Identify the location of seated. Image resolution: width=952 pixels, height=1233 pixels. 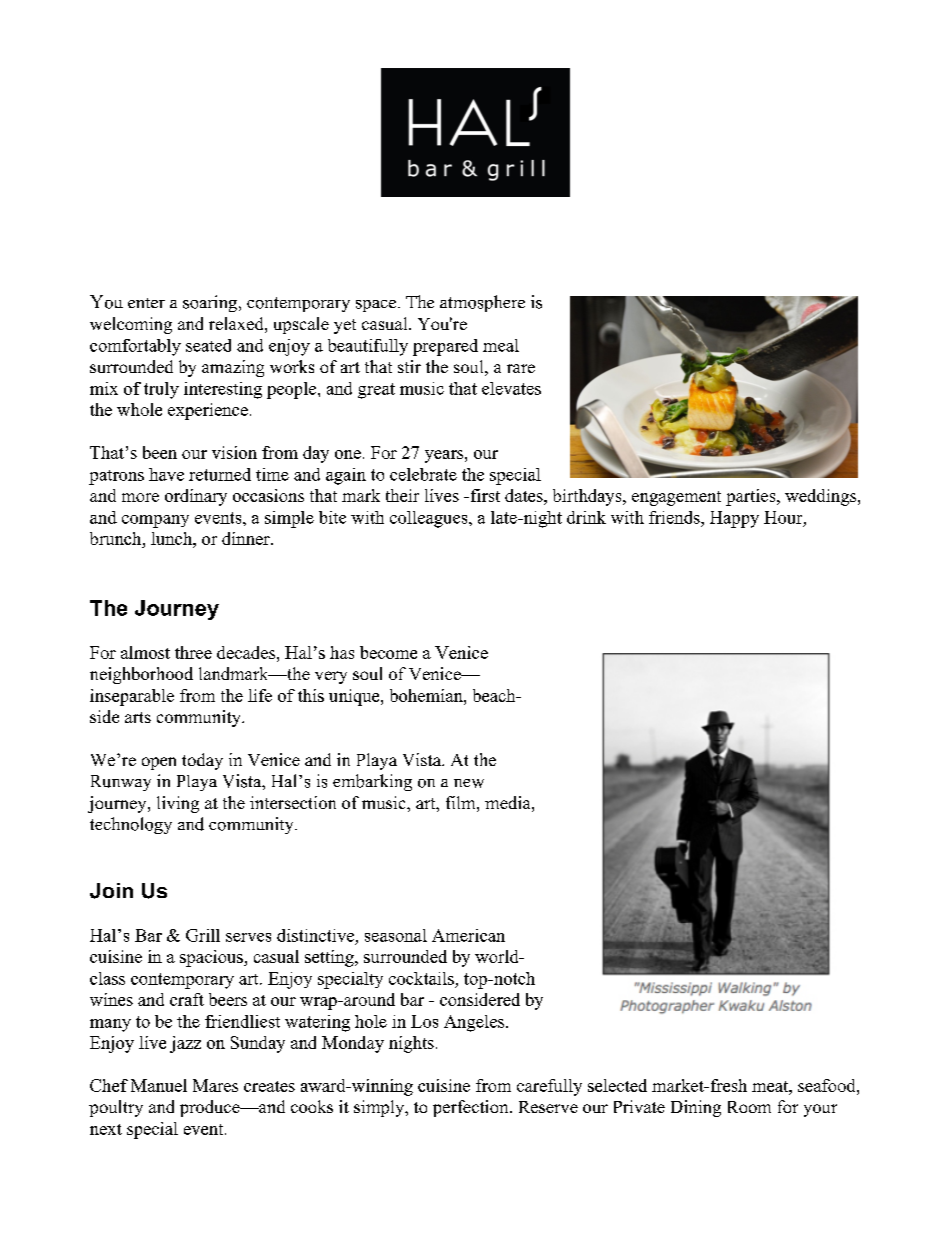
(208, 345).
